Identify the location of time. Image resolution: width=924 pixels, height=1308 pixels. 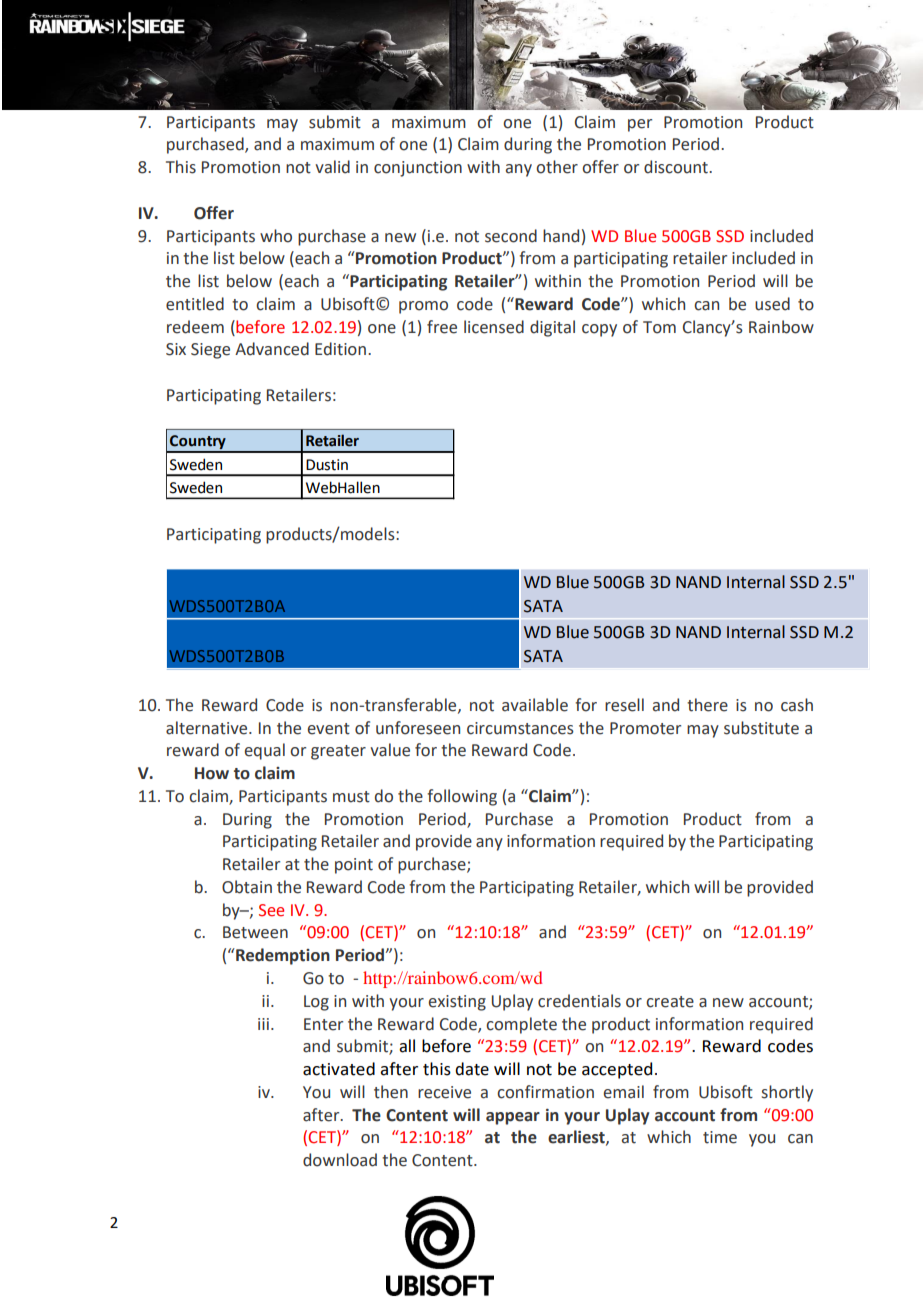
(720, 1137).
